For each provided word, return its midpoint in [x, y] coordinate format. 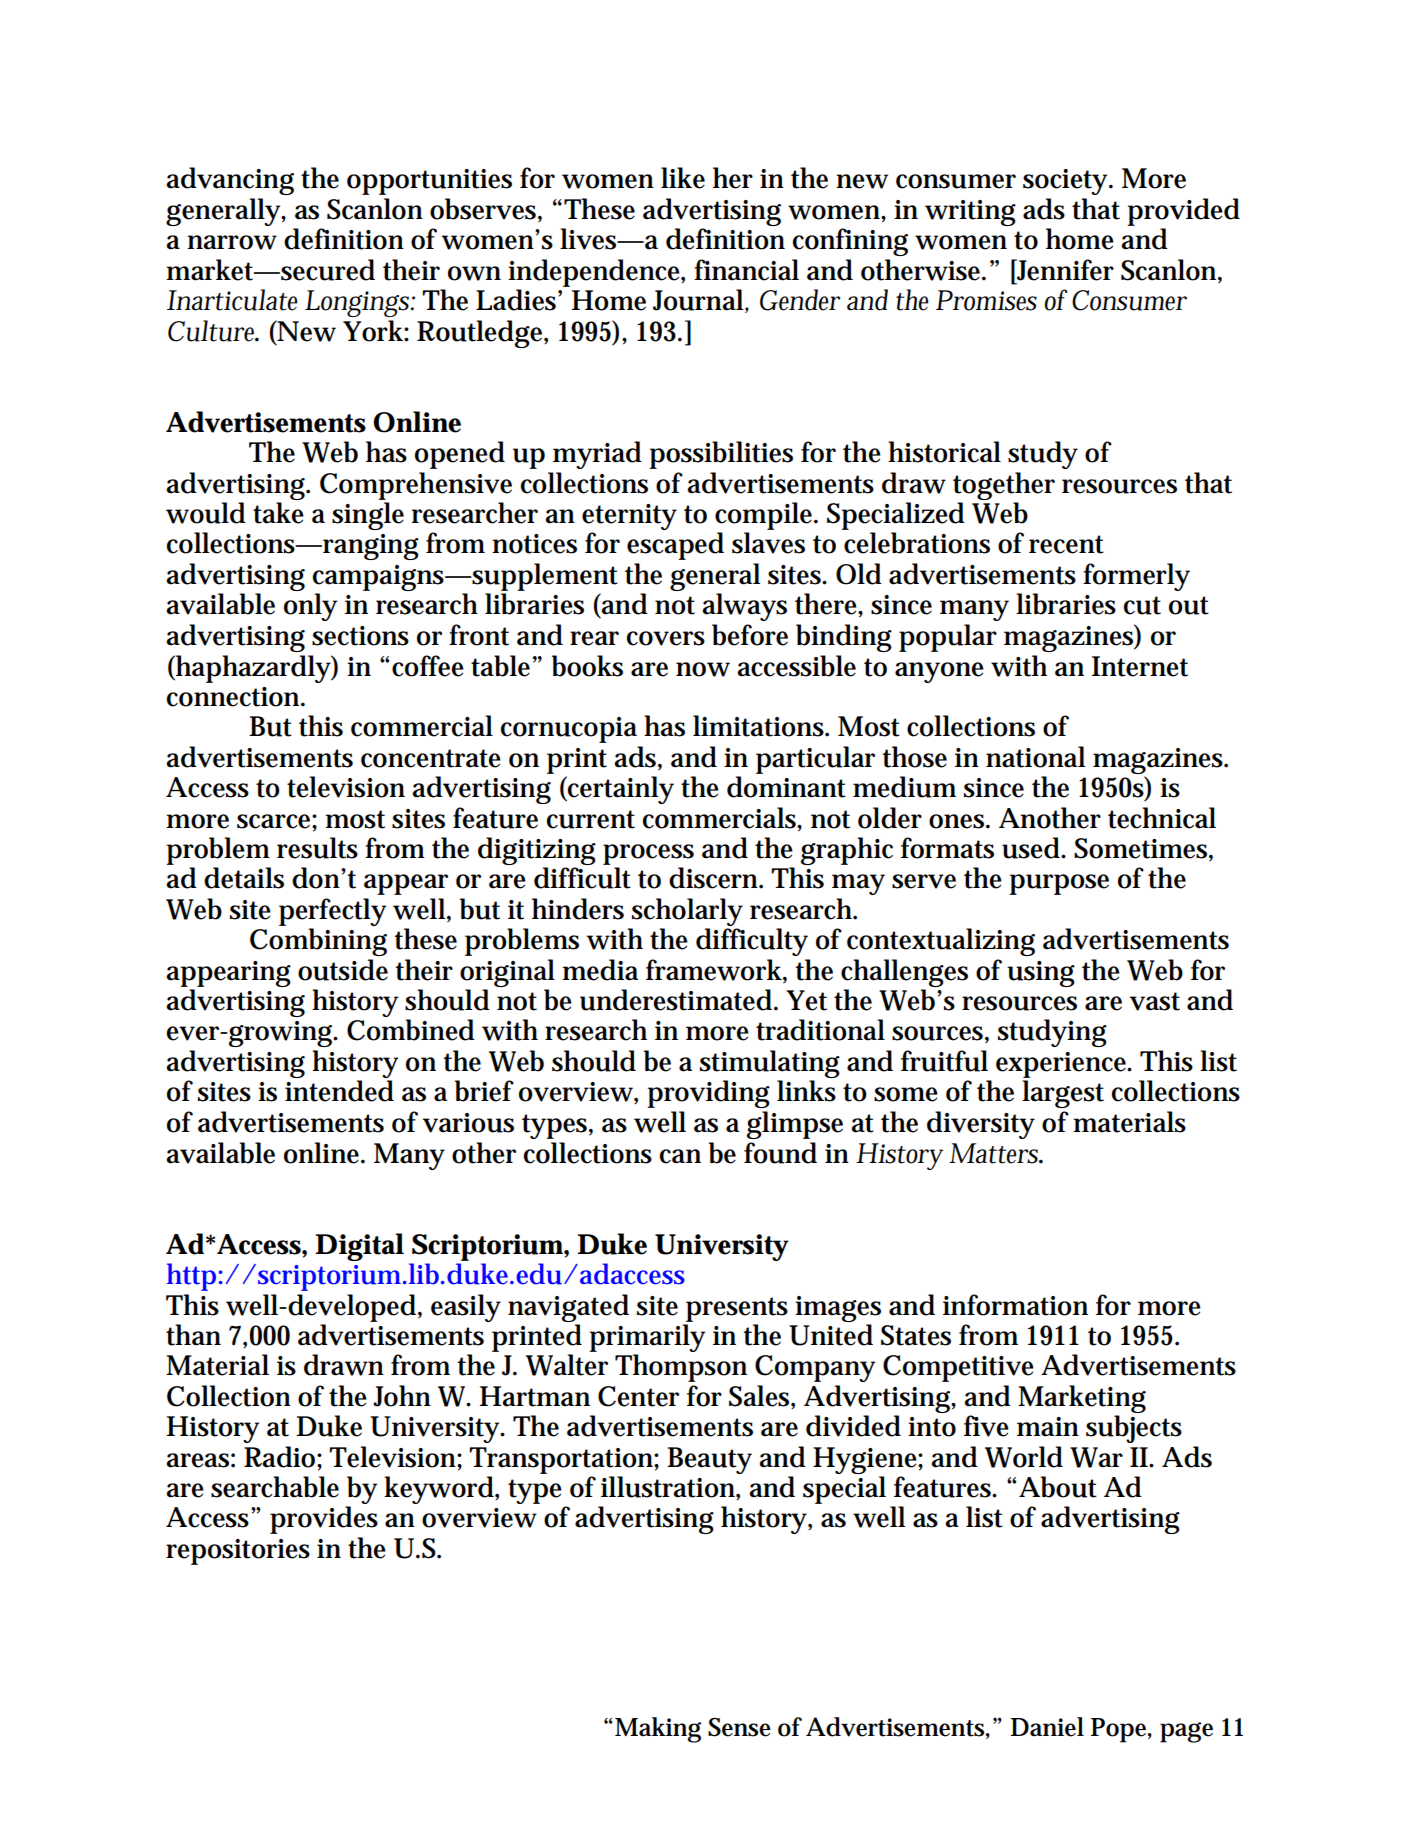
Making [658, 1730]
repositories [238, 1552]
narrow [232, 242]
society [1066, 182]
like [683, 178]
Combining [318, 942]
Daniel [1047, 1727]
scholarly [687, 912]
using [1041, 974]
